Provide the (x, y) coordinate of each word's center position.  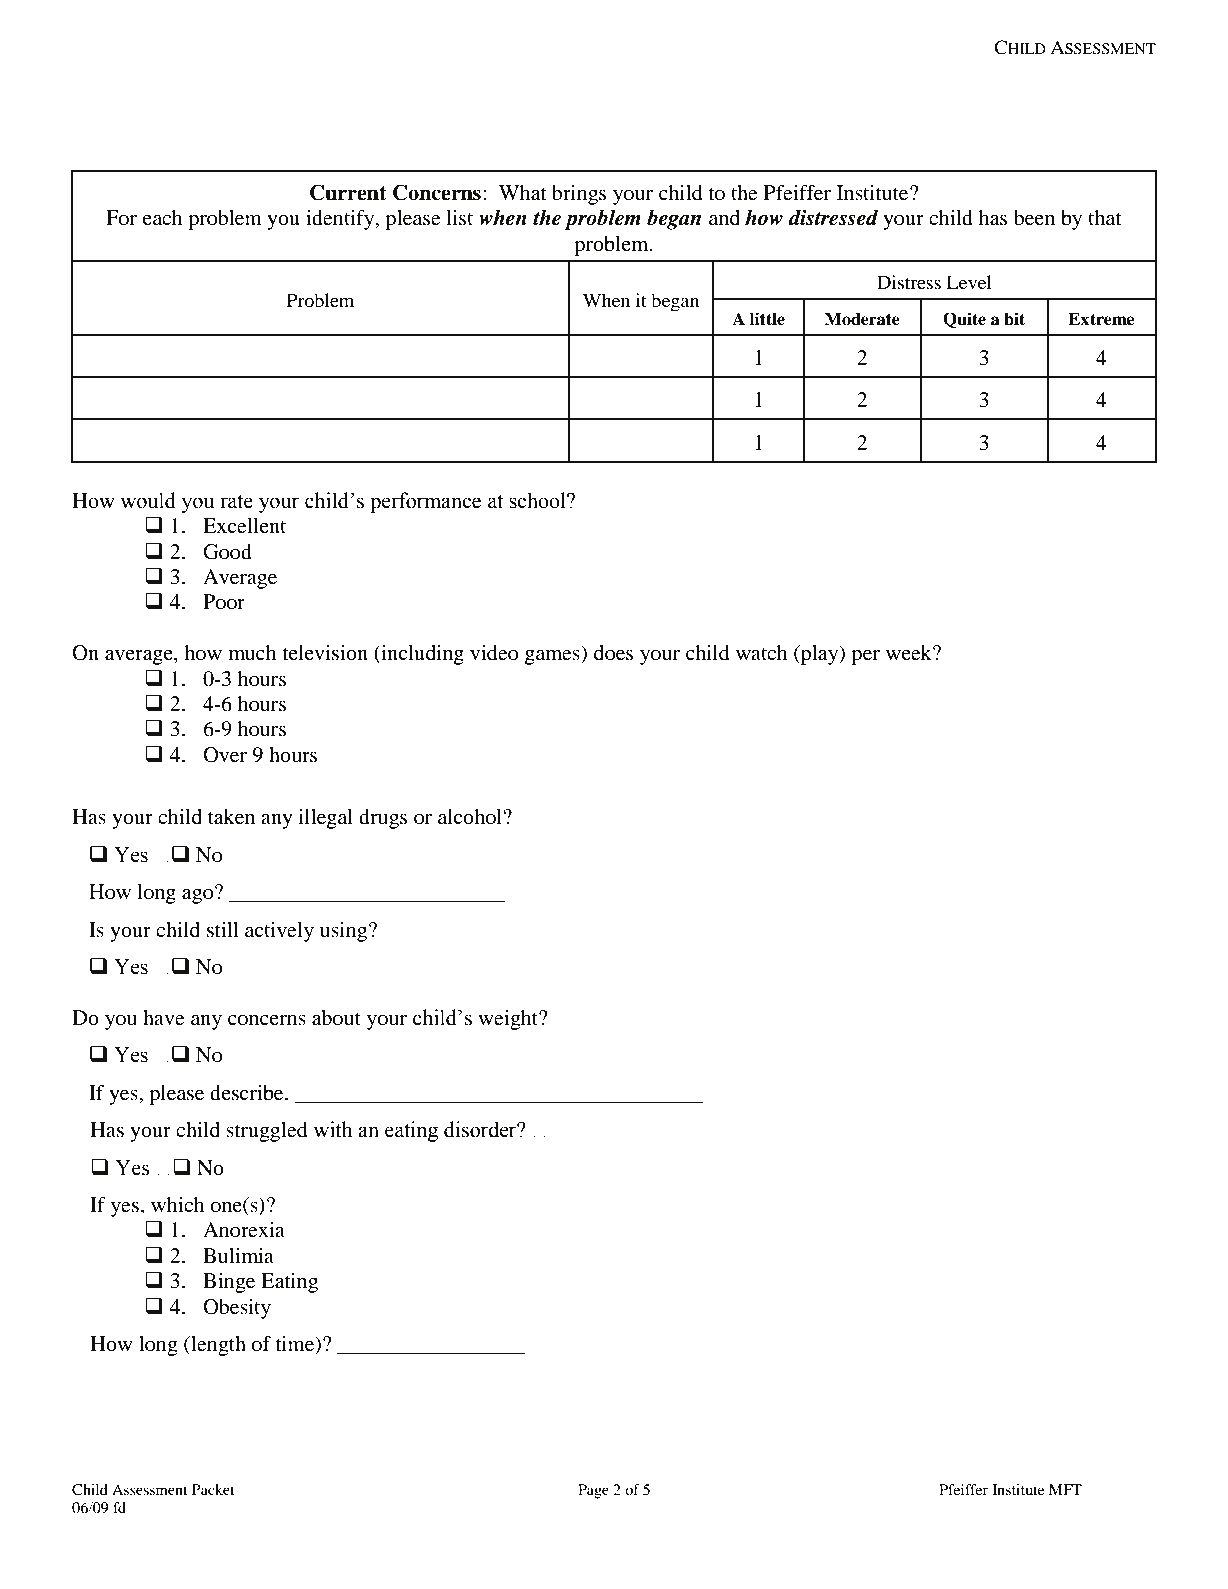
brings (579, 195)
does (613, 653)
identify (341, 220)
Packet (213, 1489)
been (1034, 218)
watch (762, 652)
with (333, 1129)
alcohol (471, 817)
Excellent (244, 526)
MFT (1065, 1489)
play (819, 655)
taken (231, 817)
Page (593, 1491)
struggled (266, 1132)
